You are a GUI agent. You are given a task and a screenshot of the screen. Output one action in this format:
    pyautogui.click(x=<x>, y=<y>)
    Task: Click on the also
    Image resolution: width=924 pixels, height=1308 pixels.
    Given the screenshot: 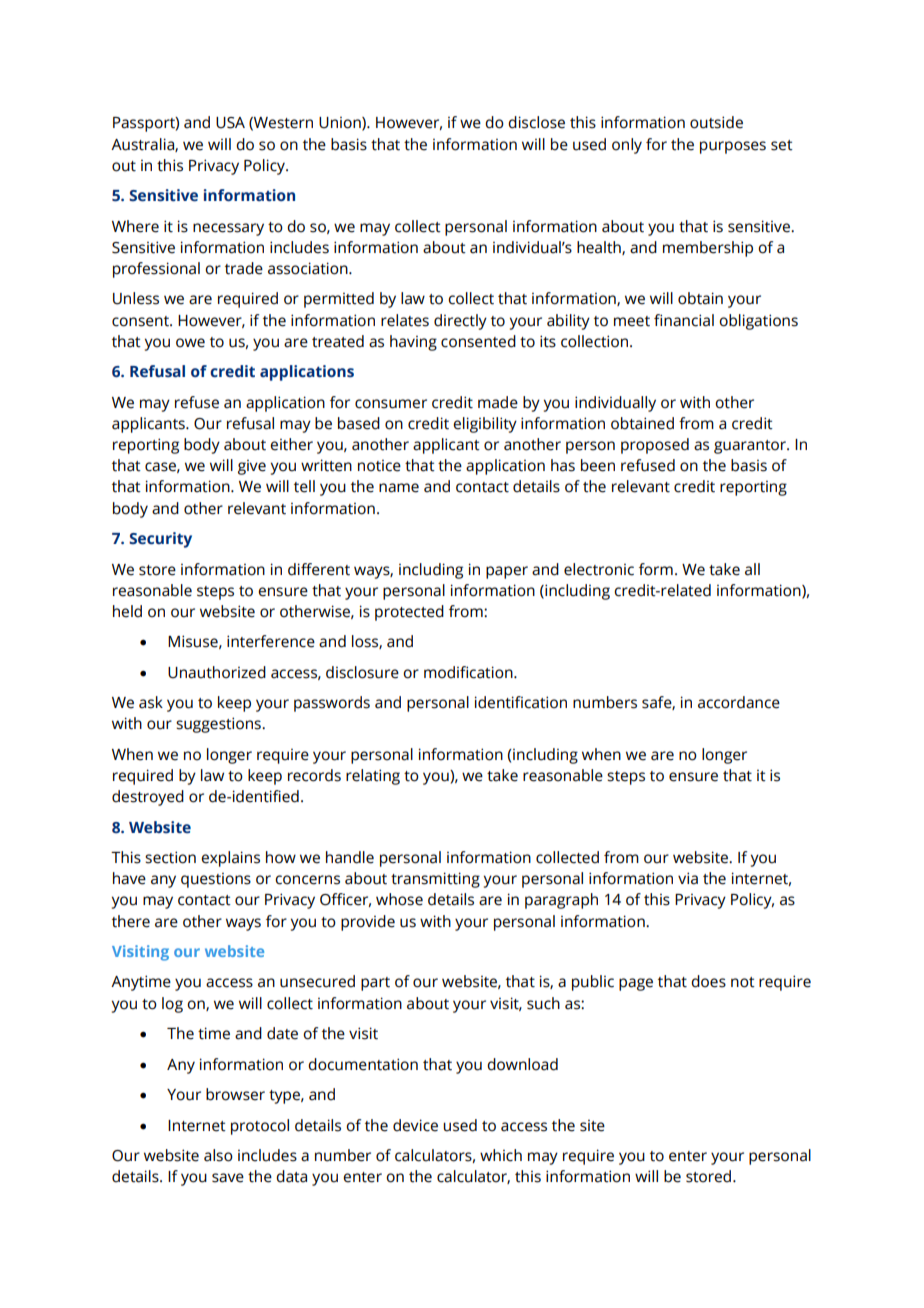 What is the action you would take?
    pyautogui.click(x=218, y=1155)
